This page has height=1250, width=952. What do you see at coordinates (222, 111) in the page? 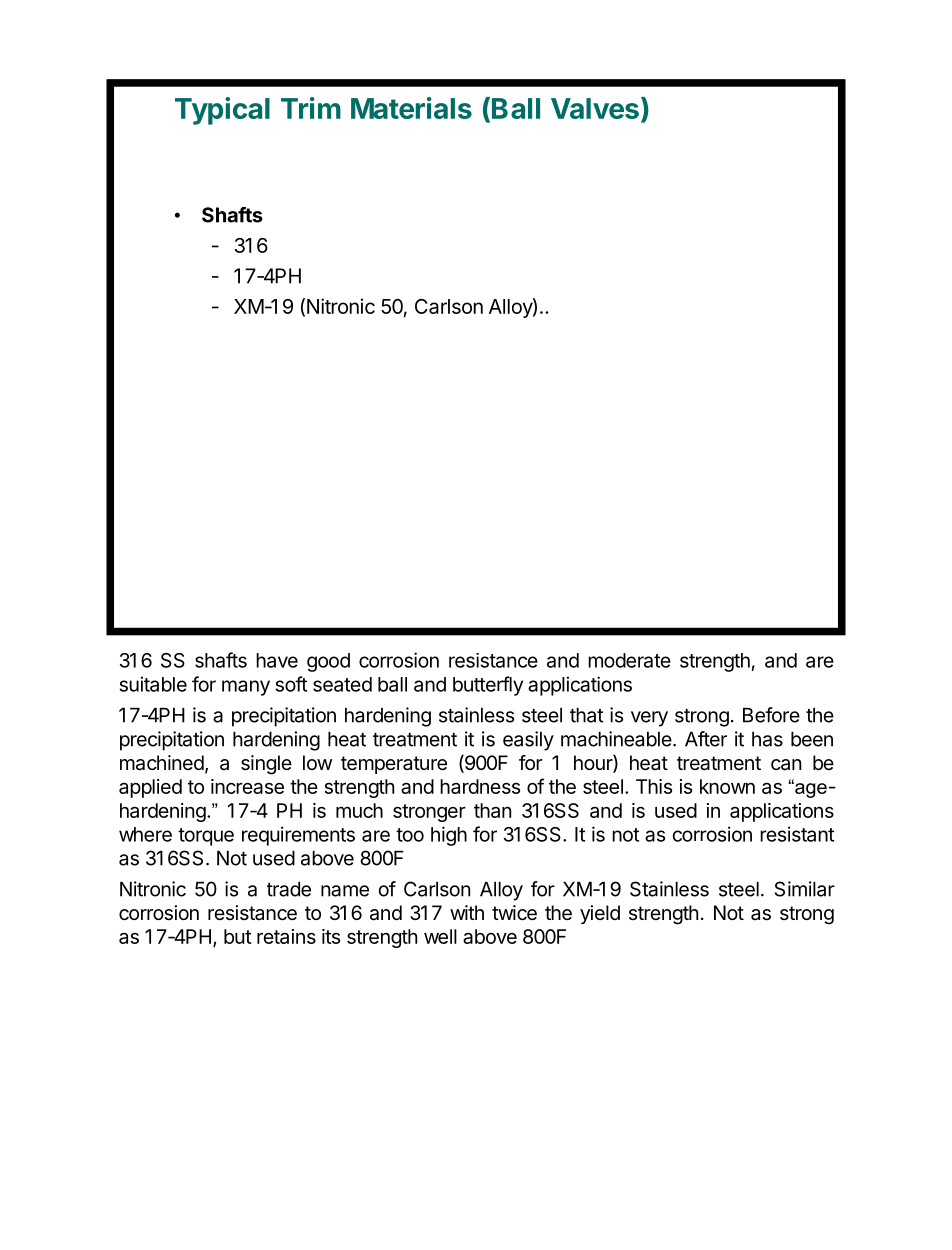
I see `Typical` at bounding box center [222, 111].
